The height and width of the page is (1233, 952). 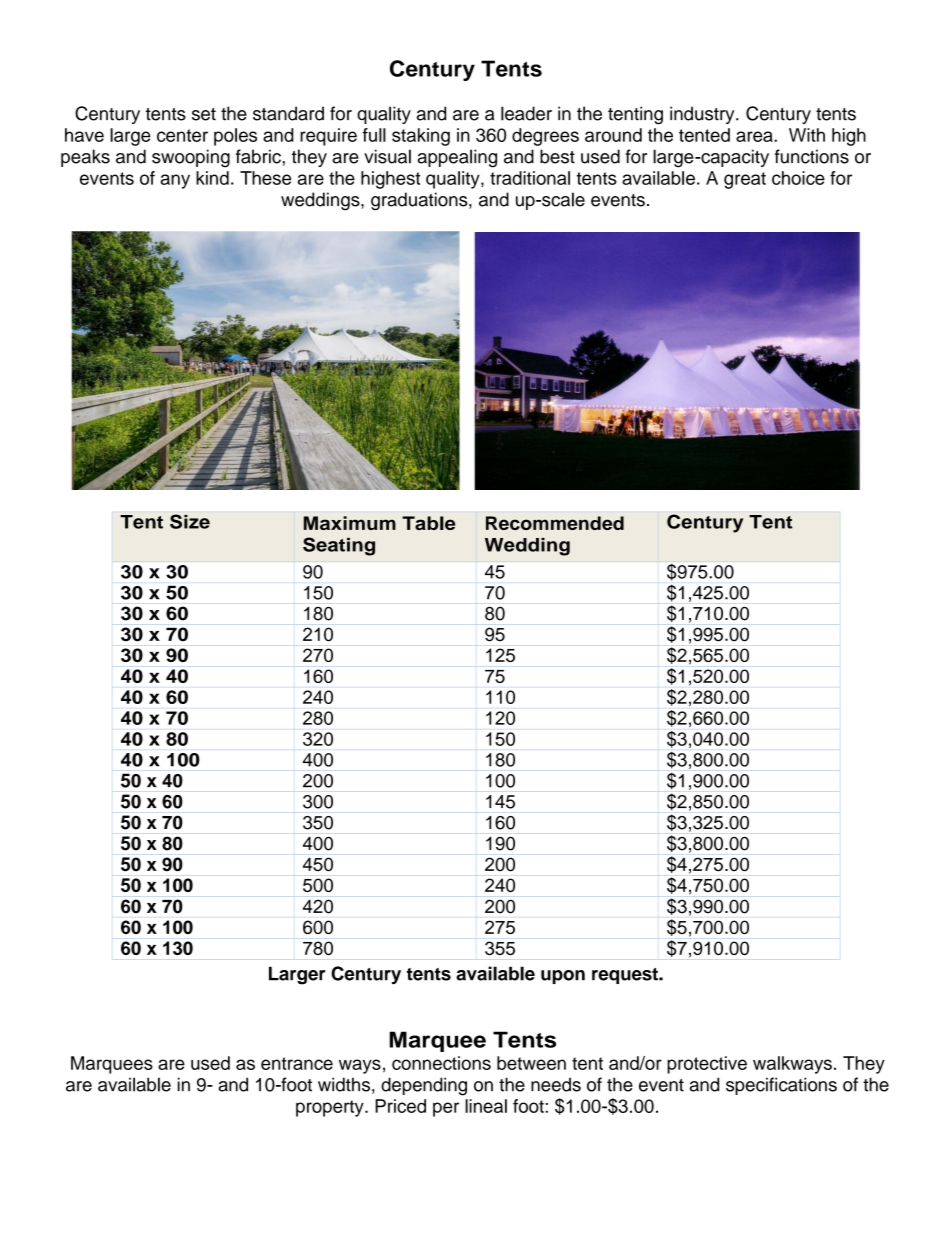 I want to click on upon, so click(x=563, y=977).
